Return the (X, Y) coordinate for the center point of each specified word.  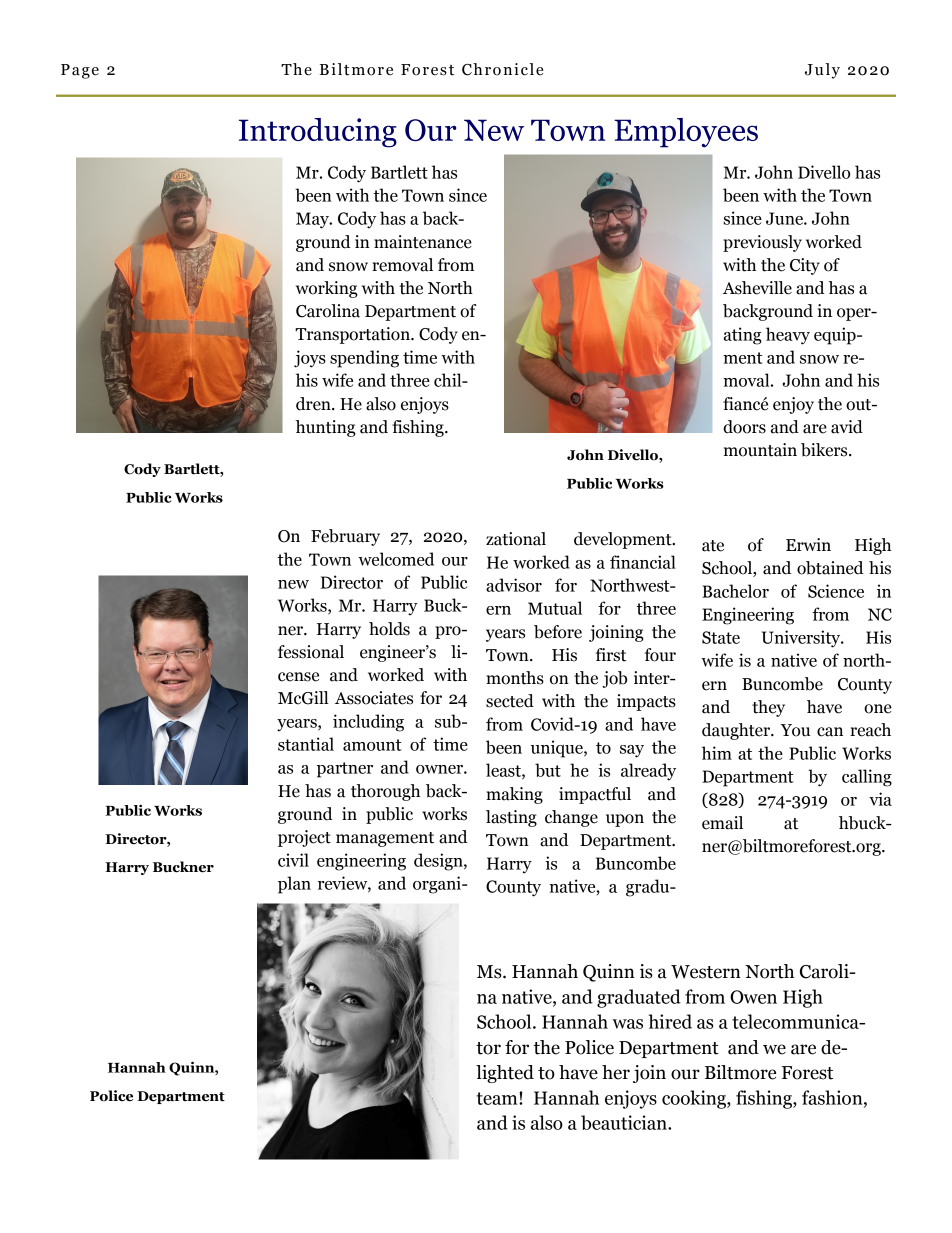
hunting (326, 428)
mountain (760, 450)
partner (345, 770)
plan (294, 885)
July (822, 71)
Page (80, 71)
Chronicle (502, 69)
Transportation (353, 335)
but (548, 770)
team (498, 1098)
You (795, 730)
